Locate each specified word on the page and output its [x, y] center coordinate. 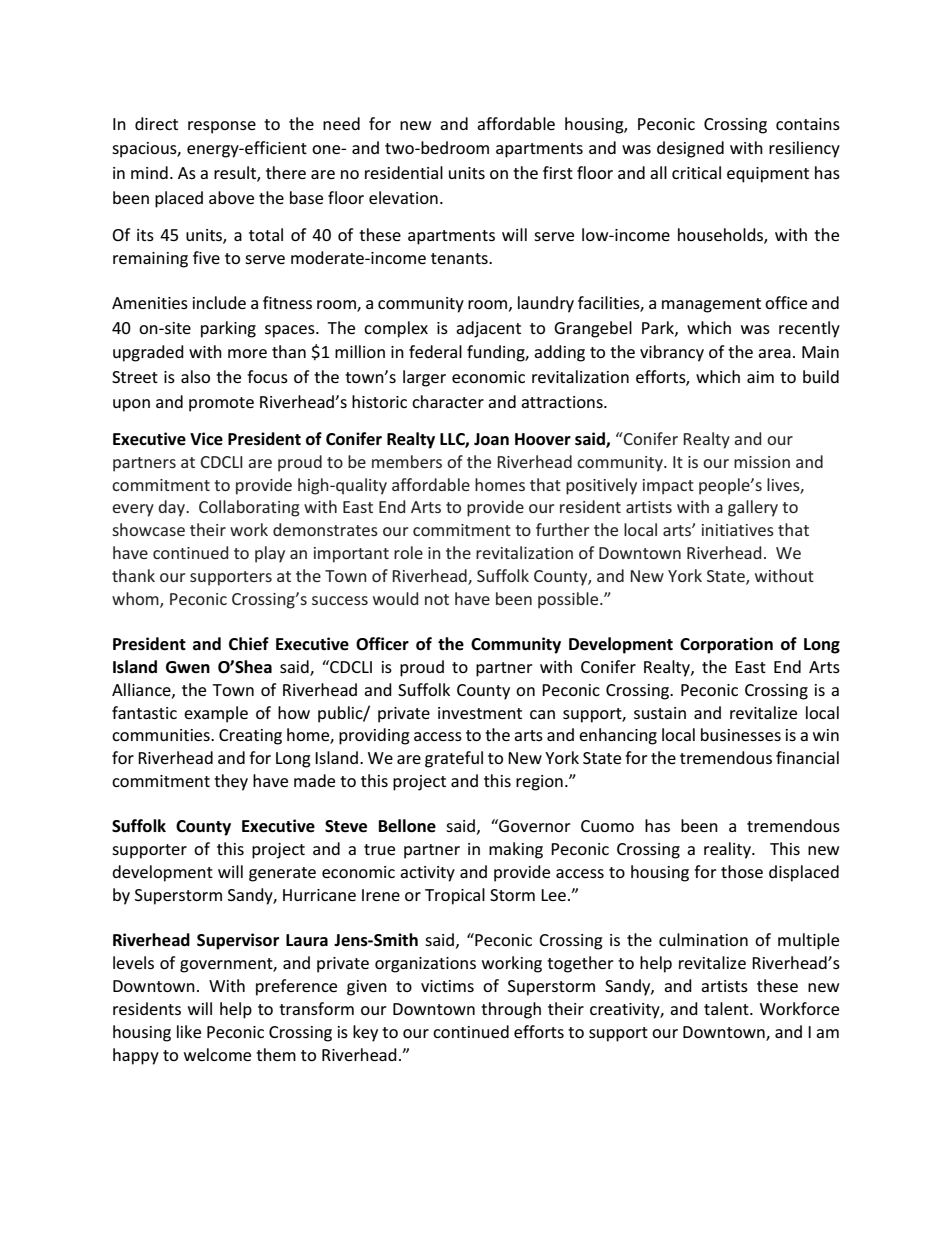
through [511, 1010]
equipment [768, 175]
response [222, 127]
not [437, 599]
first [558, 172]
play [270, 554]
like [189, 1031]
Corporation [726, 645]
